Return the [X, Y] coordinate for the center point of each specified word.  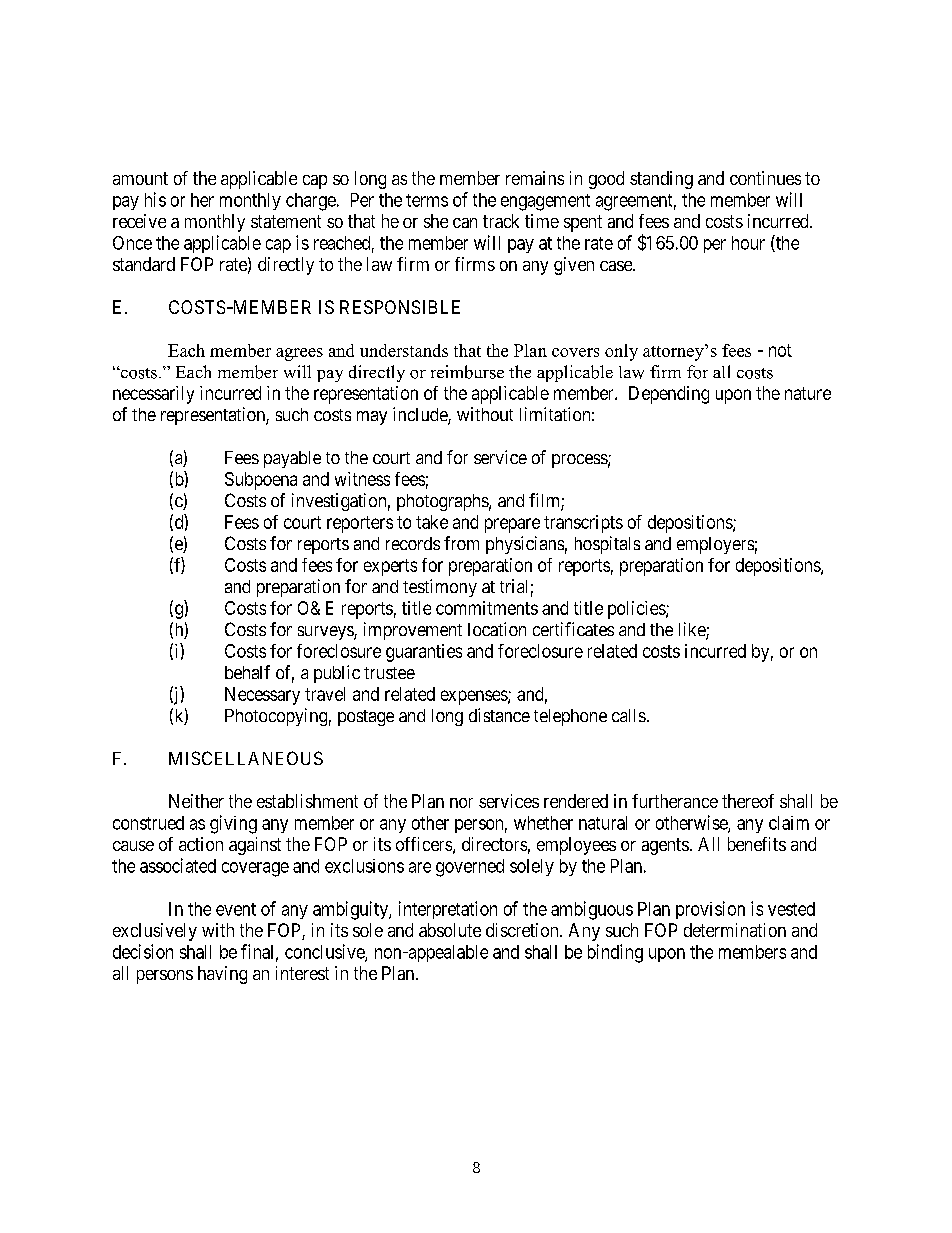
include [421, 415]
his [155, 199]
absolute [450, 930]
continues [765, 178]
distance [499, 715]
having [222, 975]
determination [735, 930]
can [465, 223]
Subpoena [261, 481]
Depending [669, 395]
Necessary [262, 696]
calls [629, 715]
